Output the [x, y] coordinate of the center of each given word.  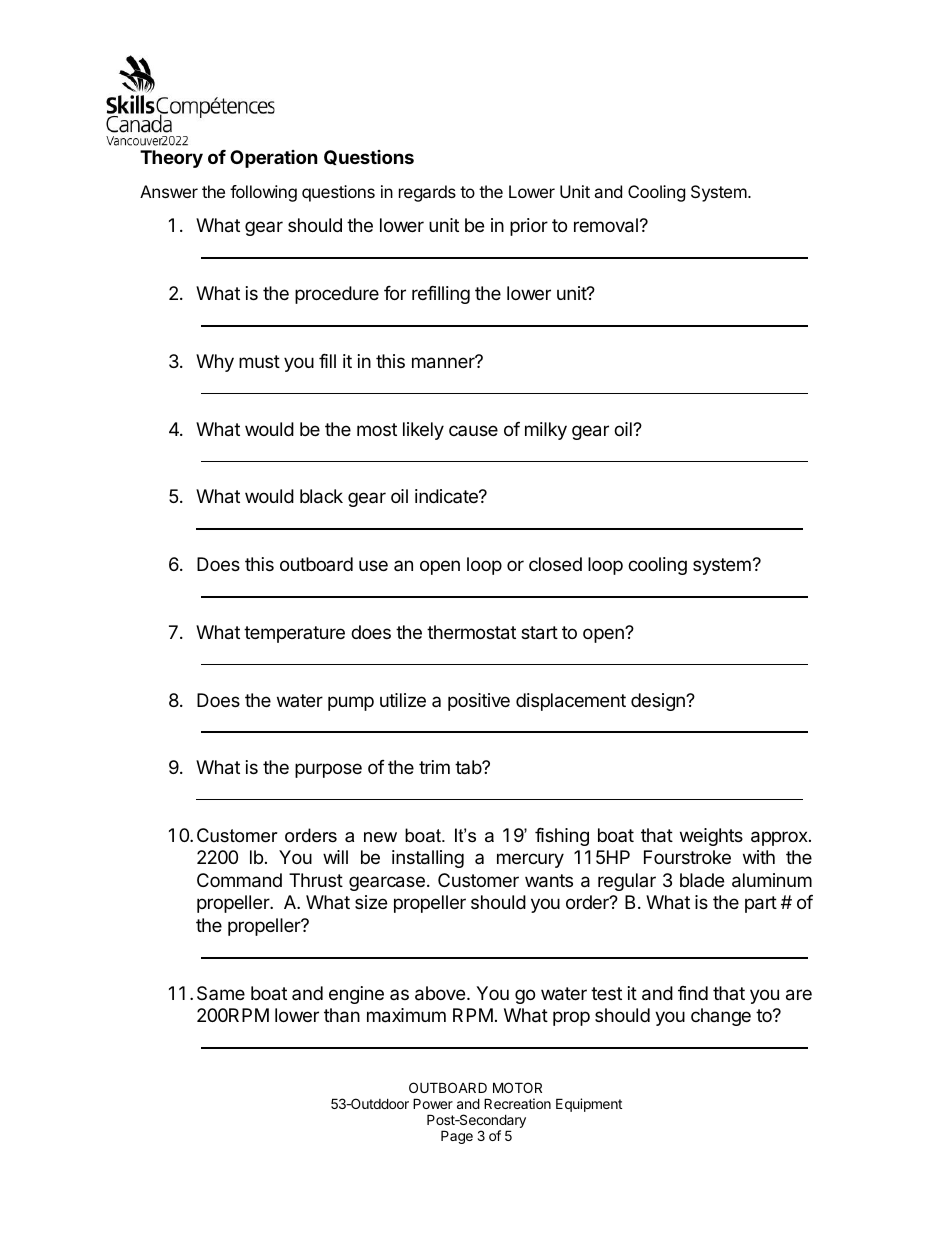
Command [239, 880]
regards [427, 193]
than [342, 1015]
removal [606, 225]
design [659, 702]
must [259, 361]
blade [702, 880]
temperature [294, 634]
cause [473, 430]
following [263, 193]
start [539, 633]
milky [546, 431]
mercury [530, 860]
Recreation [517, 1103]
